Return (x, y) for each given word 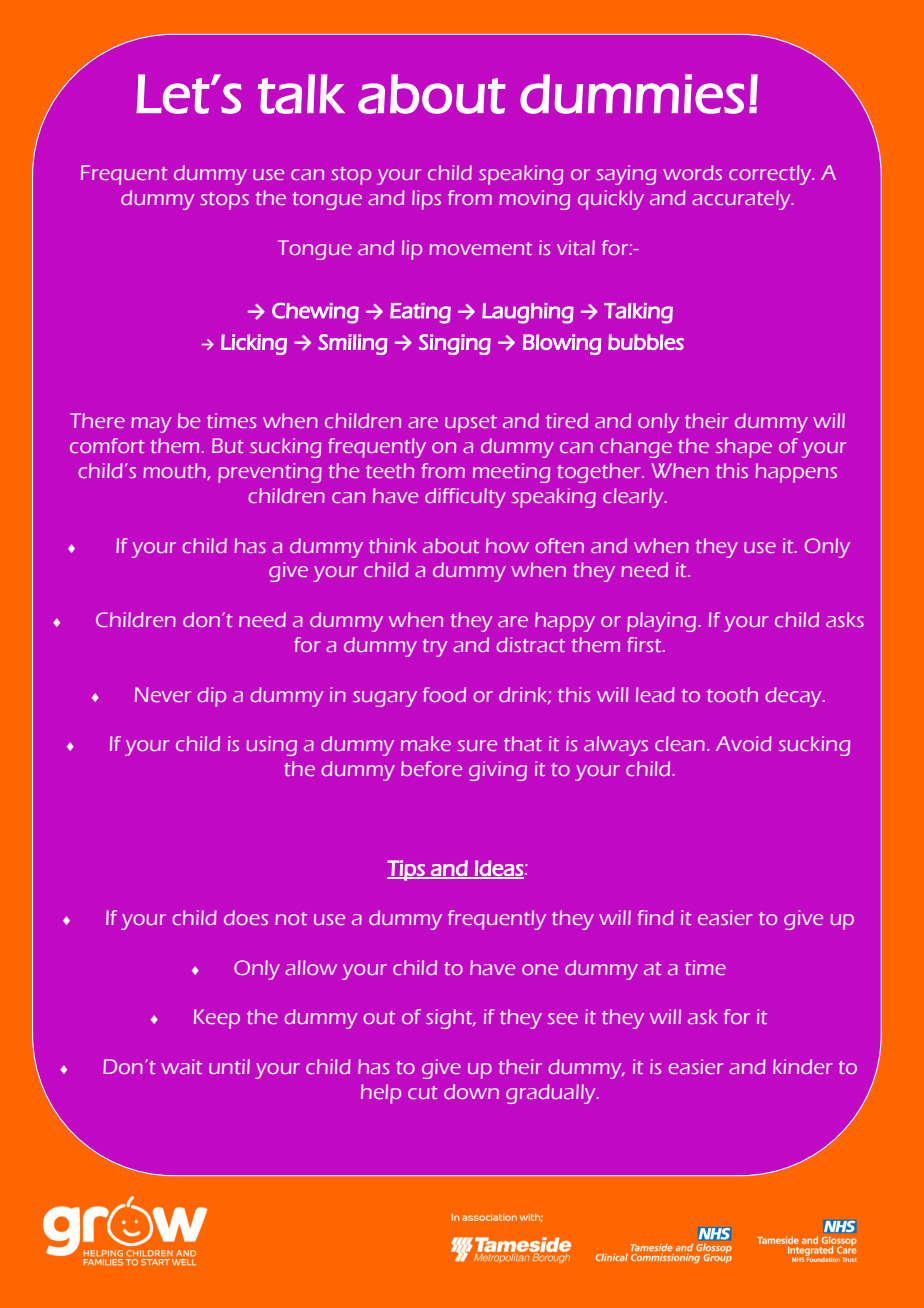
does (246, 917)
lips (426, 200)
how (507, 545)
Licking (254, 344)
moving (534, 200)
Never (163, 694)
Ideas (498, 869)
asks (845, 619)
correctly (771, 175)
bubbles (646, 342)
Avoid (744, 743)
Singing (455, 344)
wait (181, 1066)
